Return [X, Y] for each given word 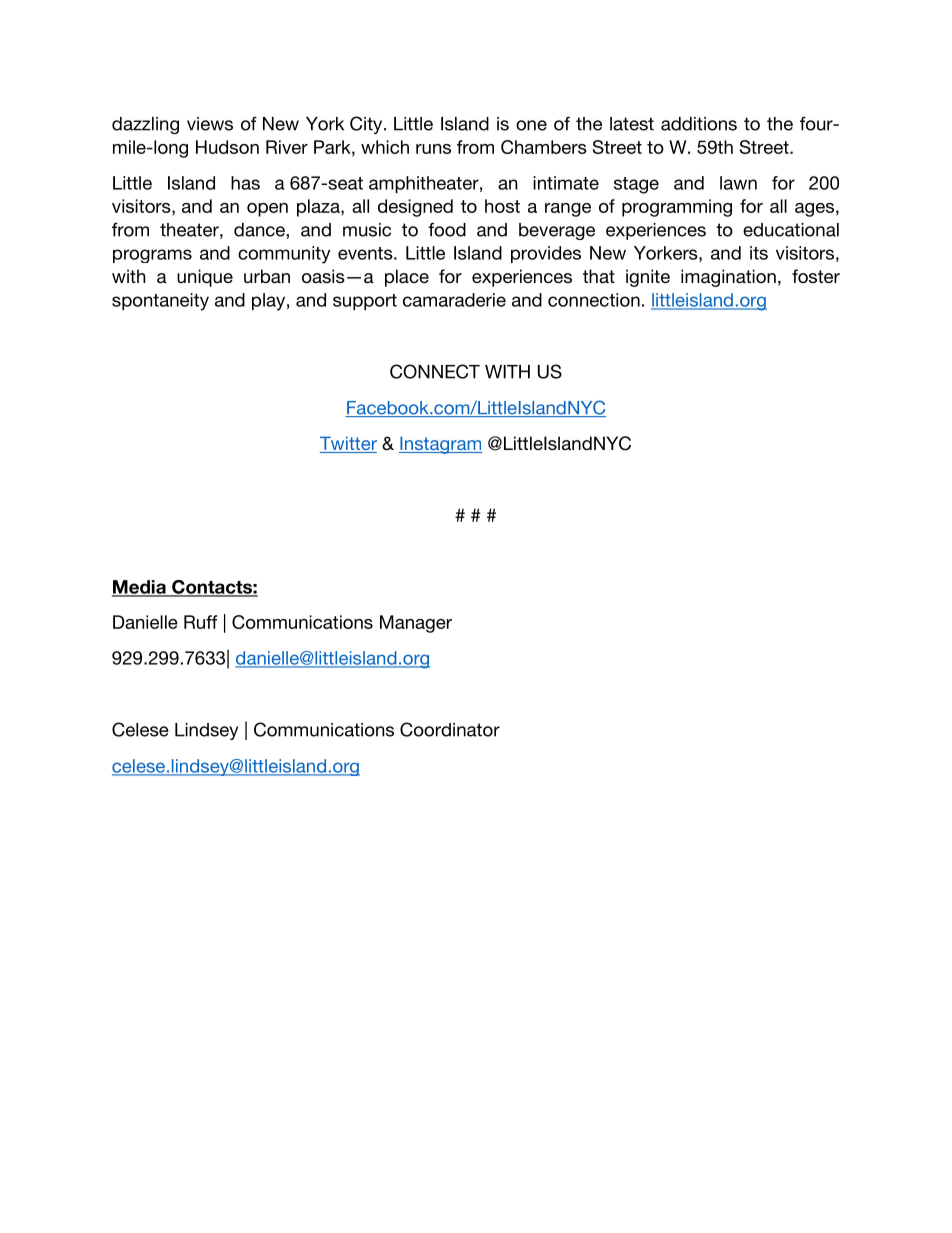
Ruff [201, 622]
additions [699, 124]
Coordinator [450, 729]
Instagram [440, 445]
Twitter [348, 444]
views [210, 124]
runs [433, 149]
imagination [728, 278]
